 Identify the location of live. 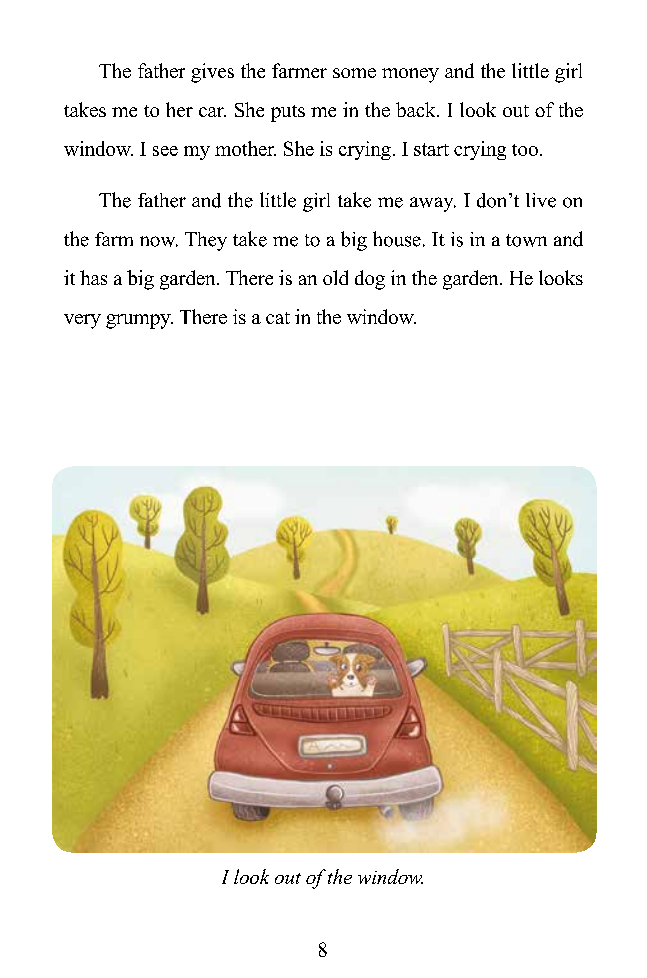
(541, 200).
